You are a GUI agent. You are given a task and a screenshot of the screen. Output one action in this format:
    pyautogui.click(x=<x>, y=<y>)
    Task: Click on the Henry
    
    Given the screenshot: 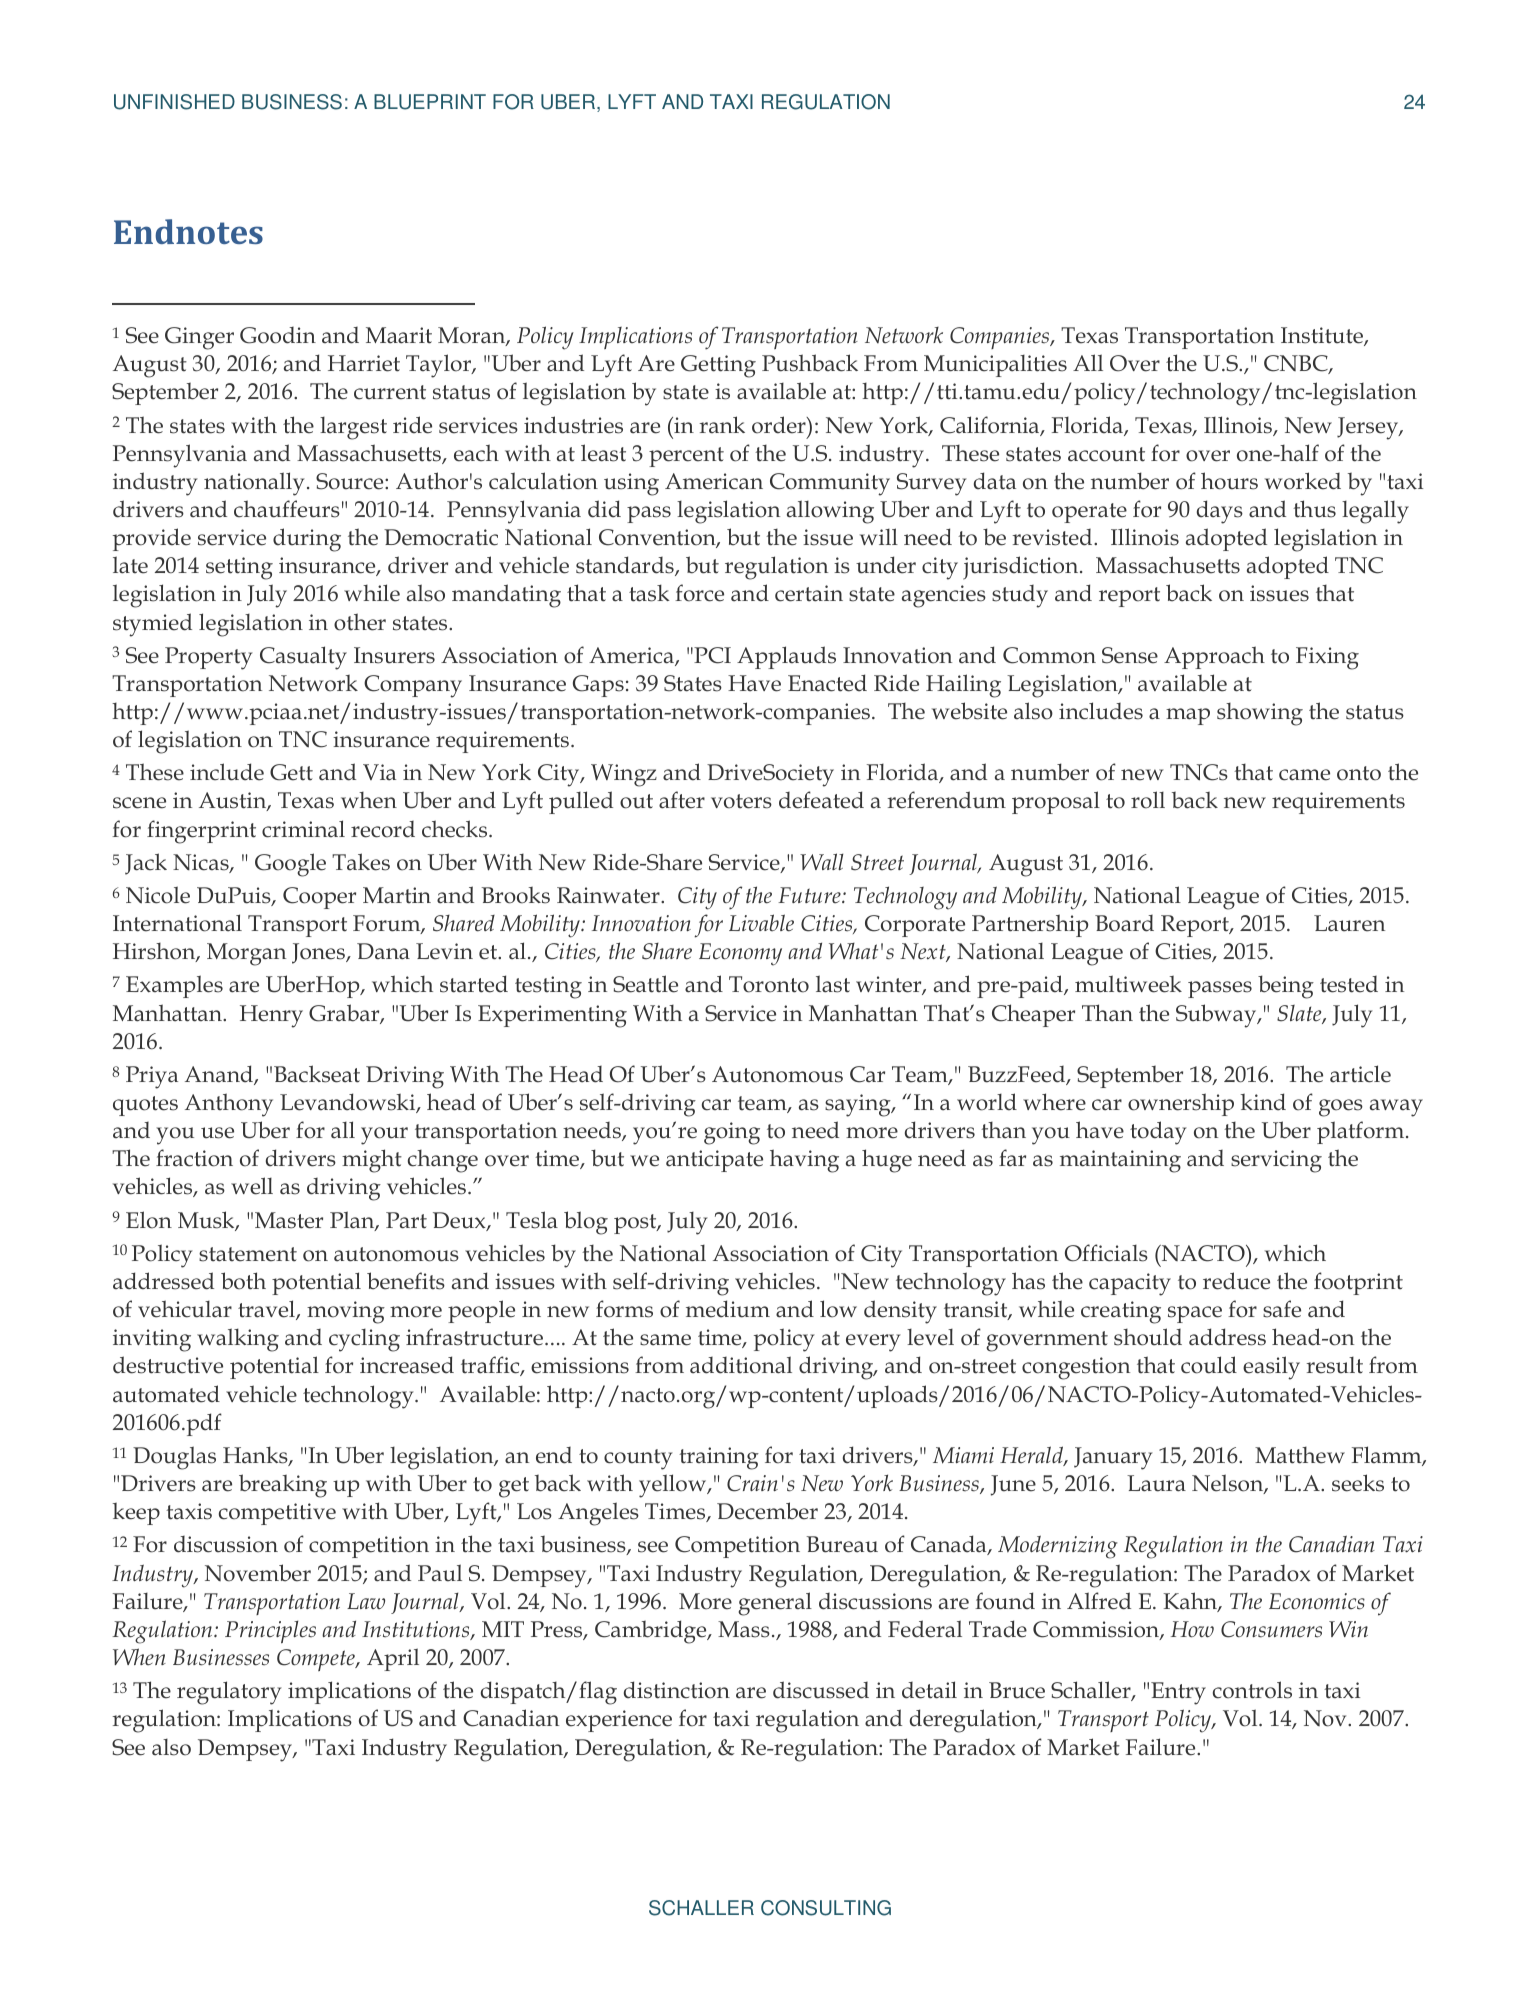 What is the action you would take?
    pyautogui.click(x=271, y=1016)
